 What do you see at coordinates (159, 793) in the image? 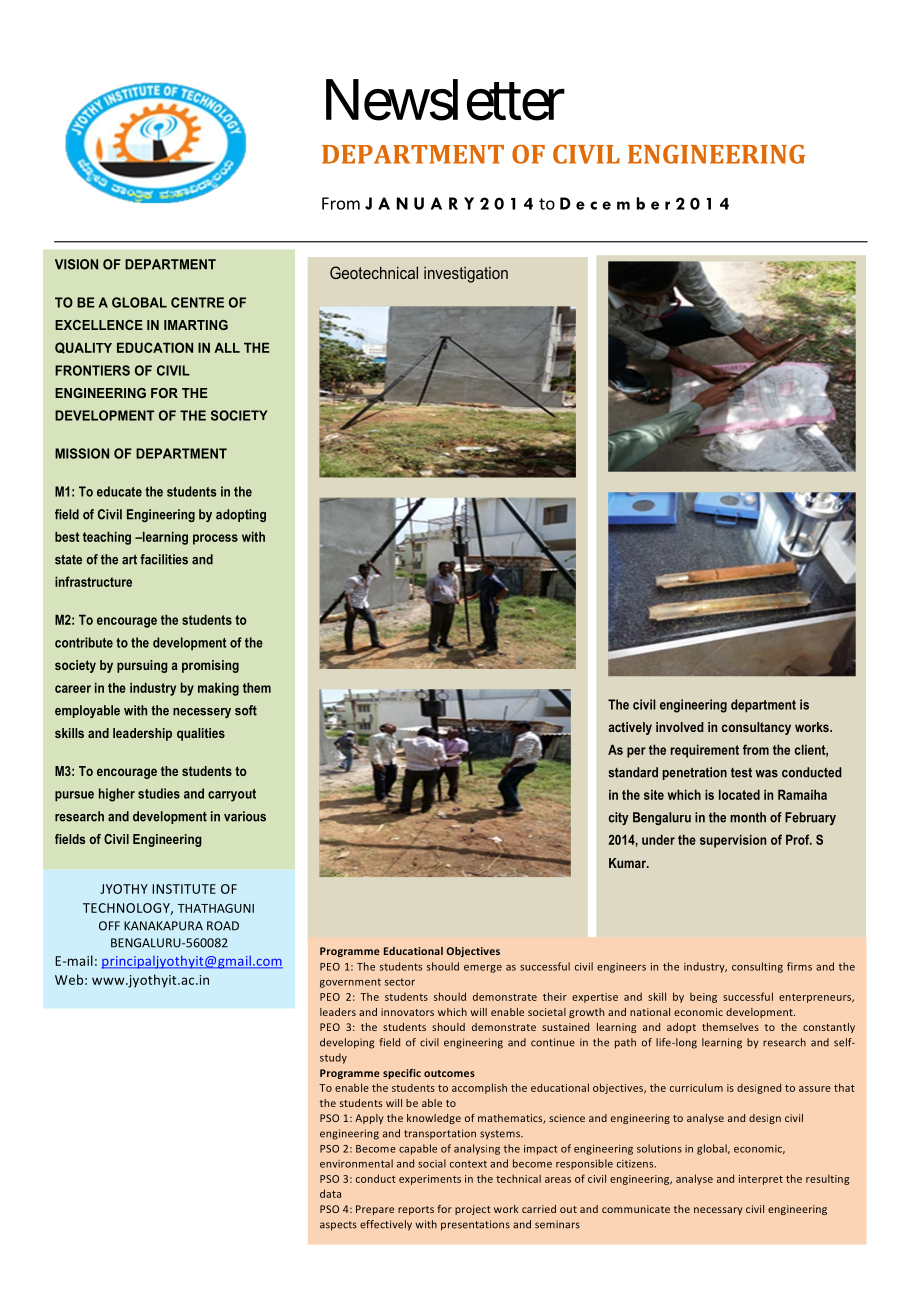
I see `studies` at bounding box center [159, 793].
